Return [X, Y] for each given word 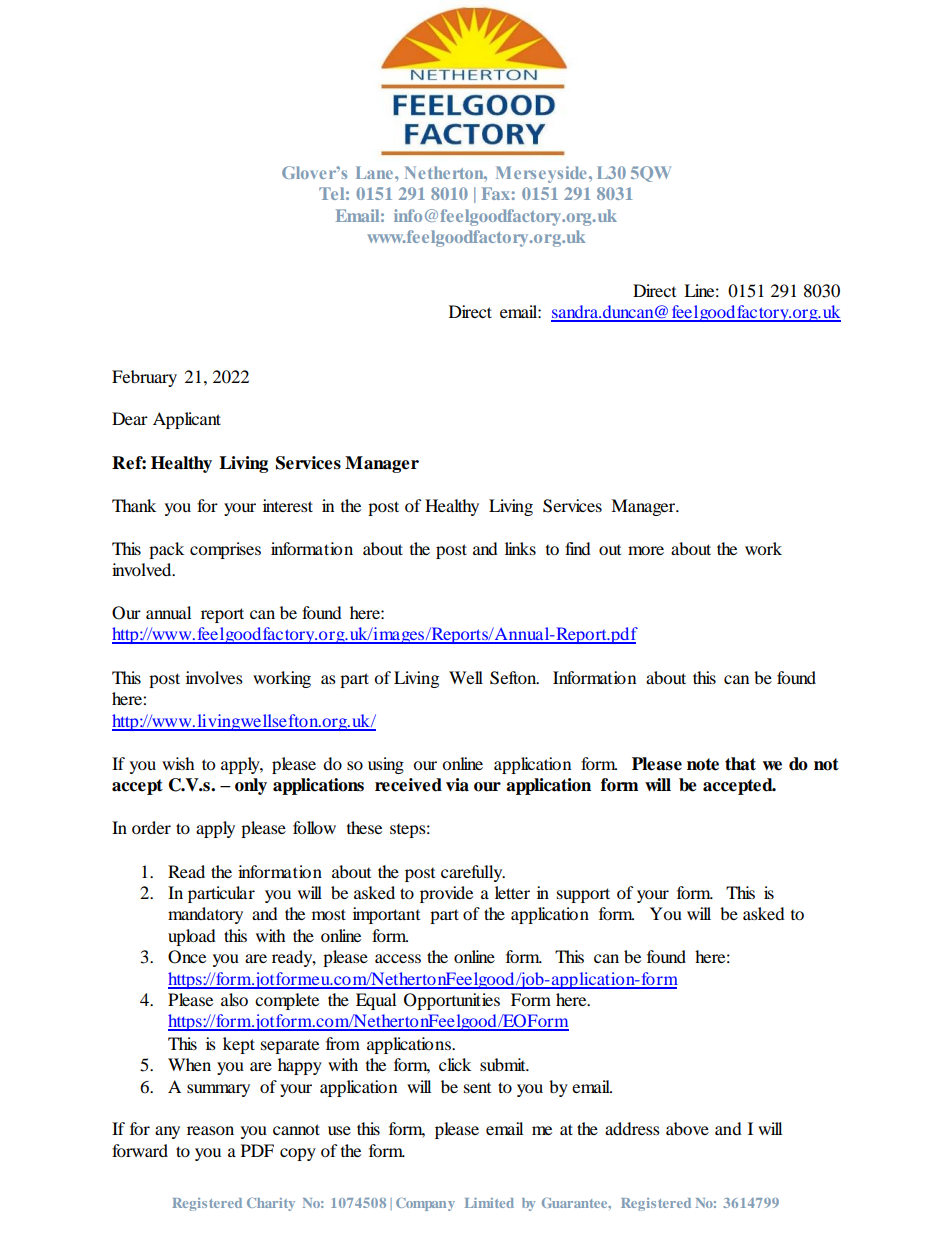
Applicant [187, 420]
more [646, 550]
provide [446, 894]
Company [425, 1204]
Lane [376, 172]
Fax [496, 193]
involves [214, 677]
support [583, 895]
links [520, 548]
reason [210, 1130]
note [703, 764]
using [386, 765]
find [578, 548]
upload [192, 937]
